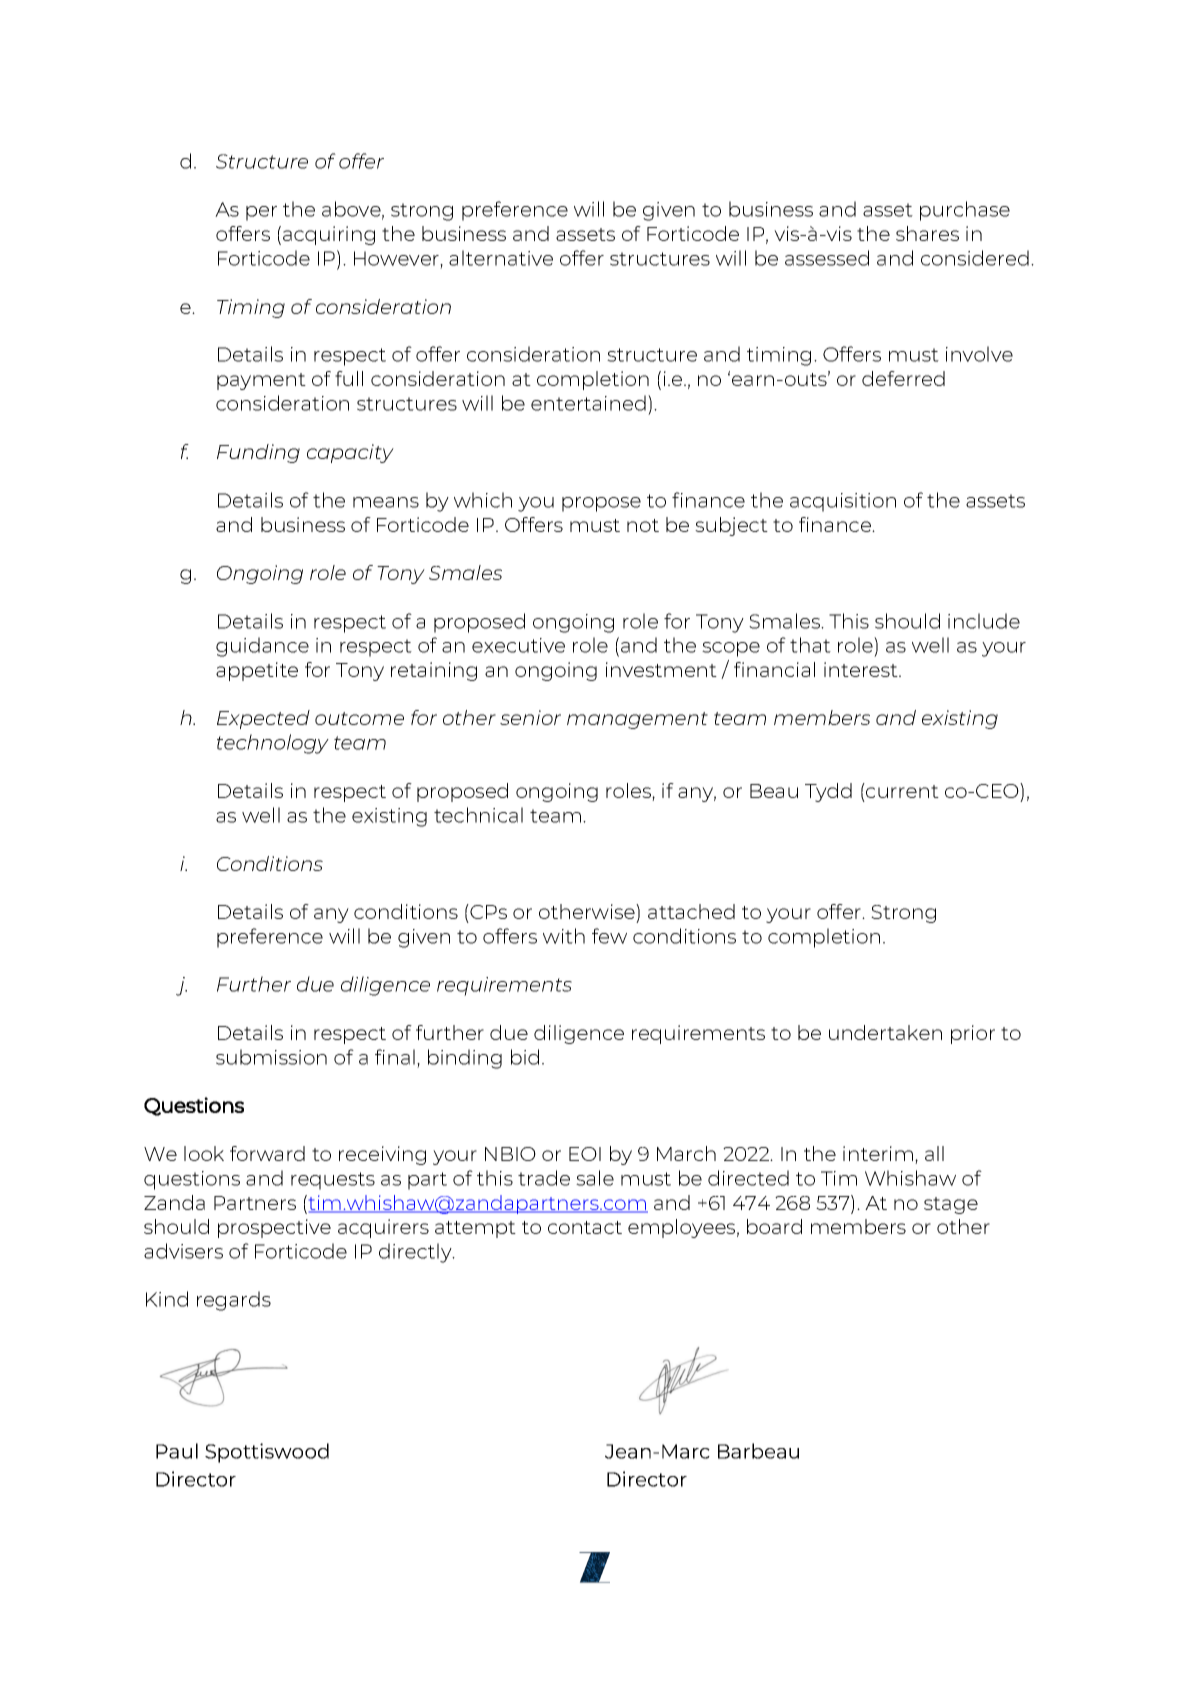 The width and height of the page is (1189, 1682). Describe the element at coordinates (927, 233) in the page. I see `shares` at that location.
